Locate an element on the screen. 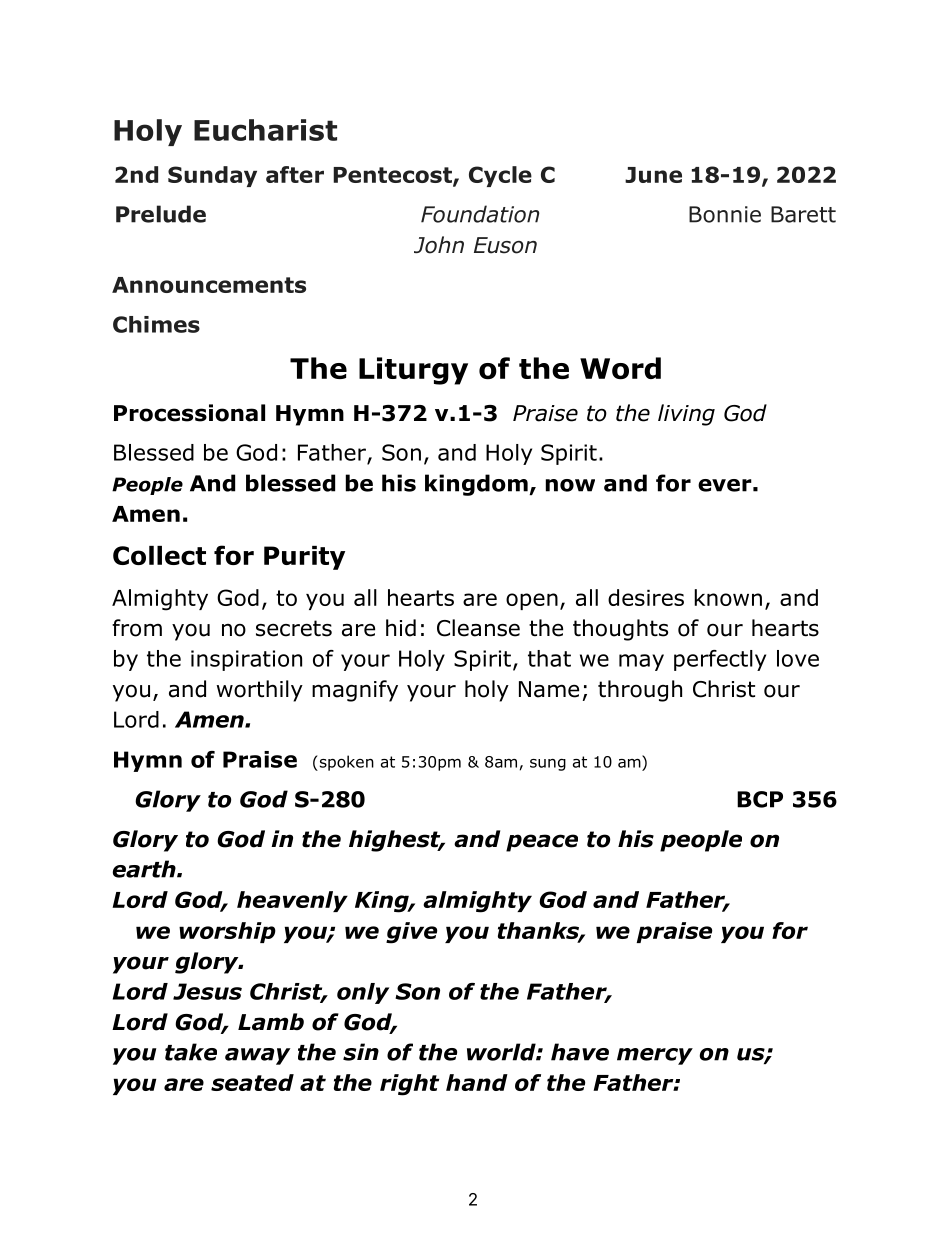  Cleanse is located at coordinates (478, 628).
